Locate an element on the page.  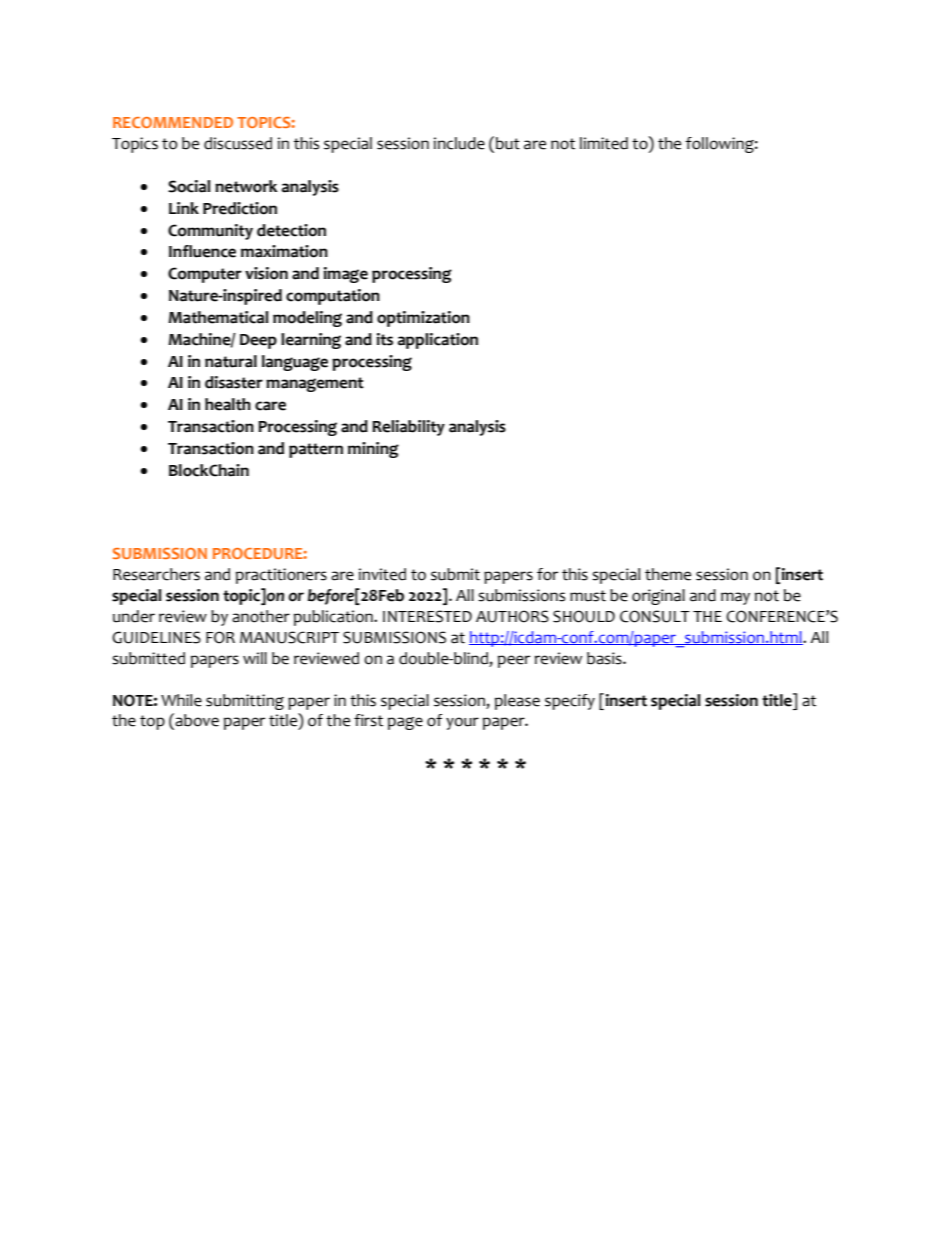
application is located at coordinates (438, 341).
